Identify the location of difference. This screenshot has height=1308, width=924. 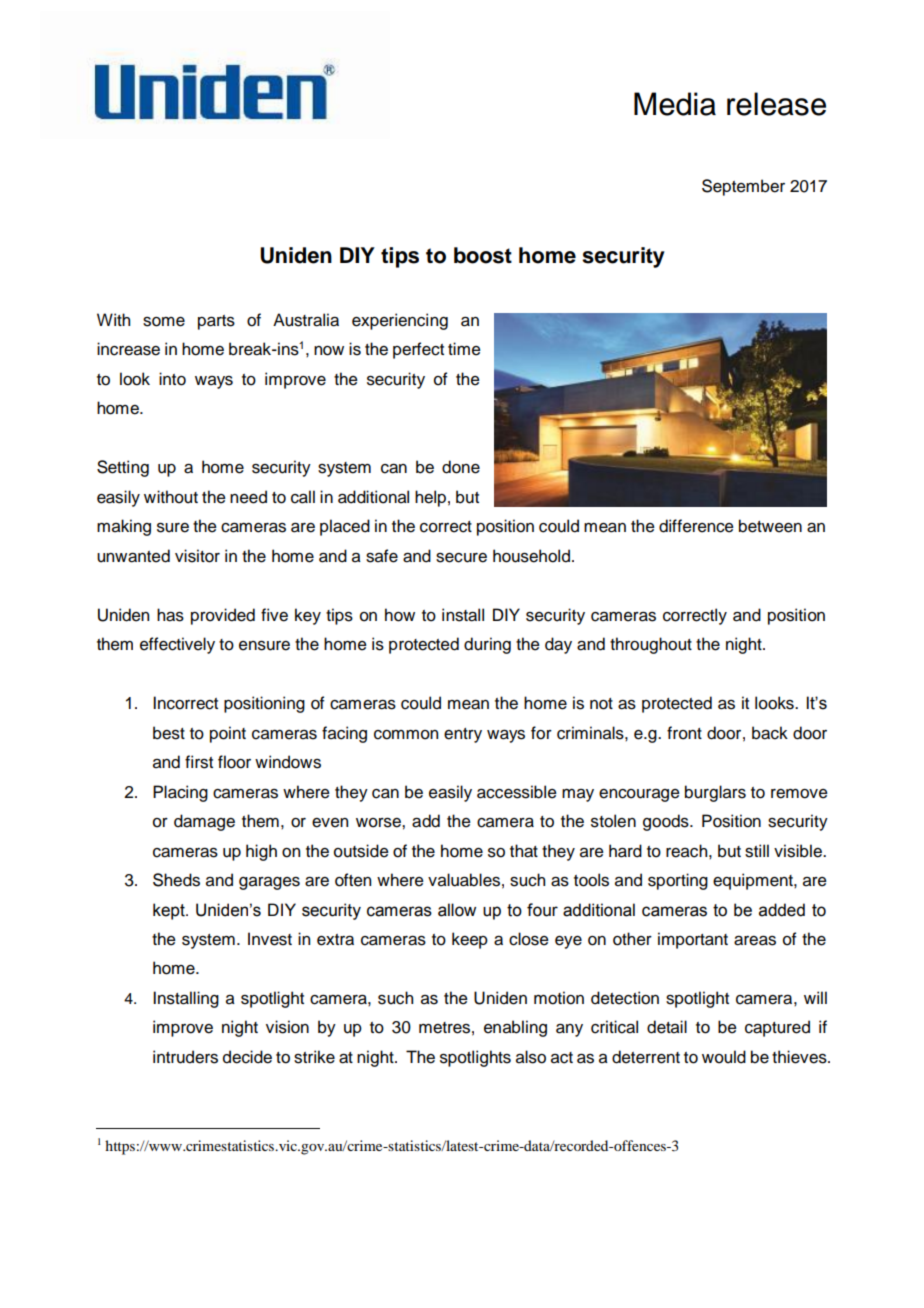
(696, 526).
